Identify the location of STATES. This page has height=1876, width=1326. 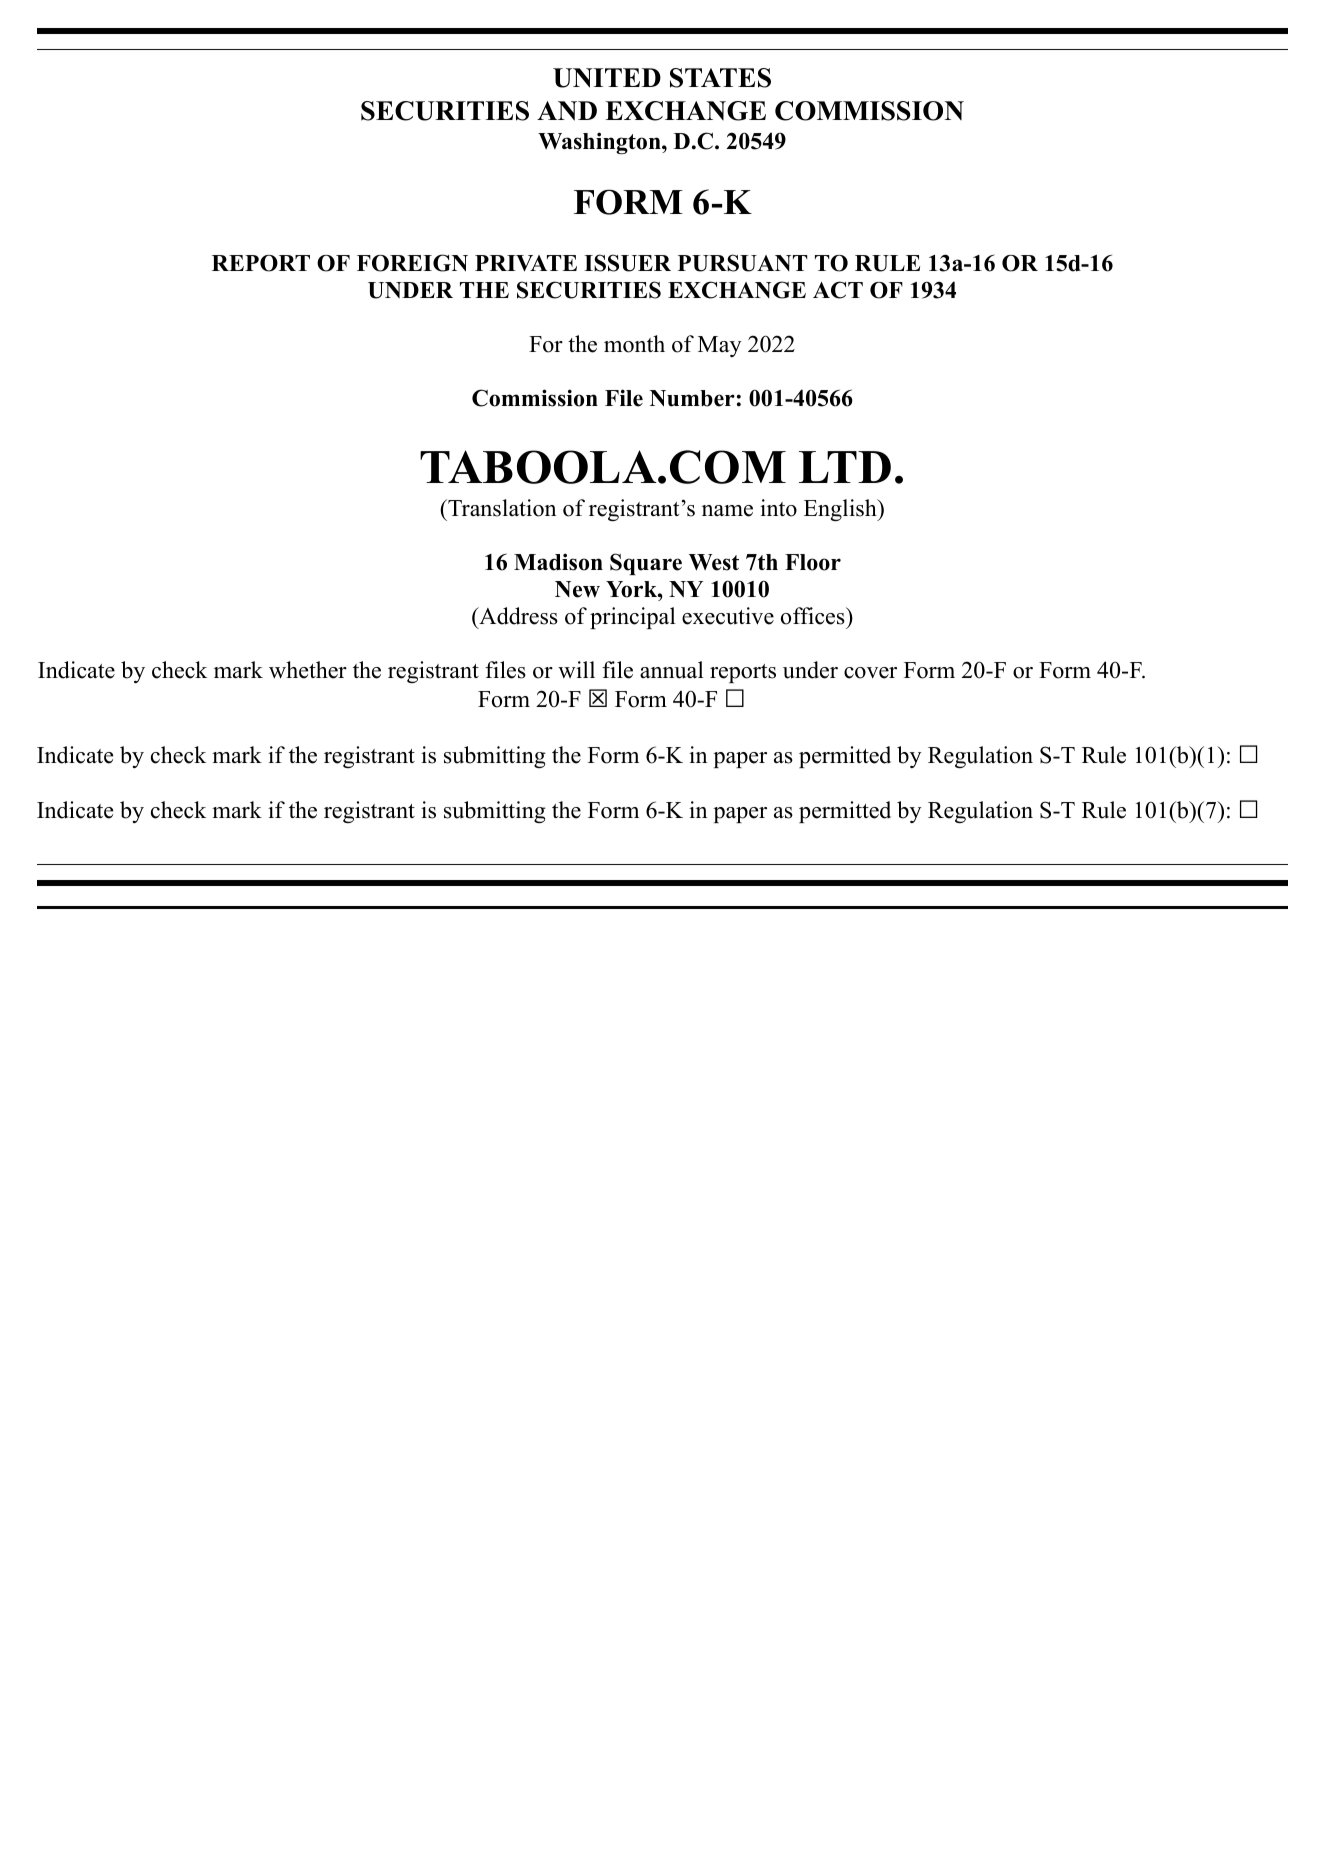
(720, 78).
